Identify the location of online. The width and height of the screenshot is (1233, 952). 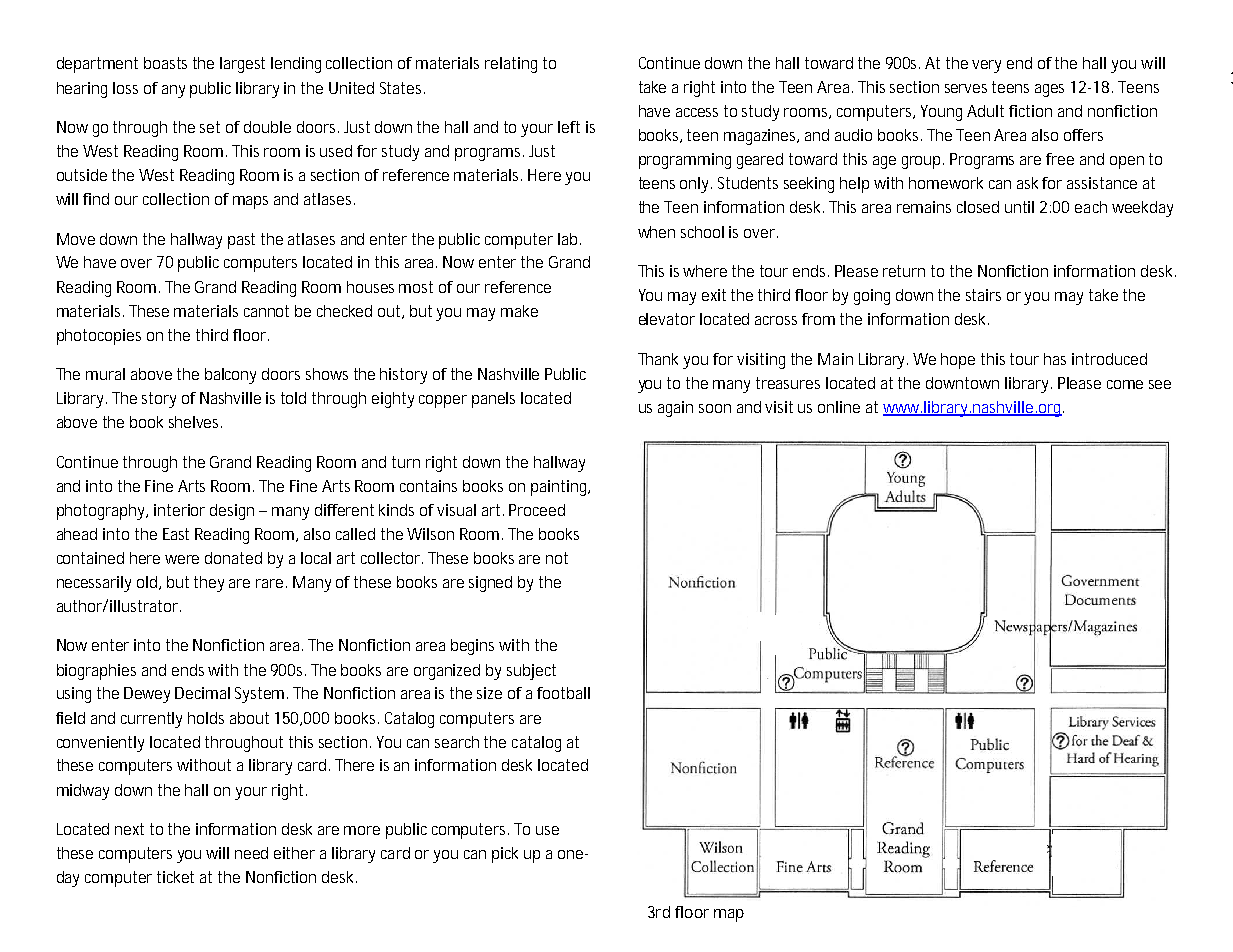
(839, 407).
